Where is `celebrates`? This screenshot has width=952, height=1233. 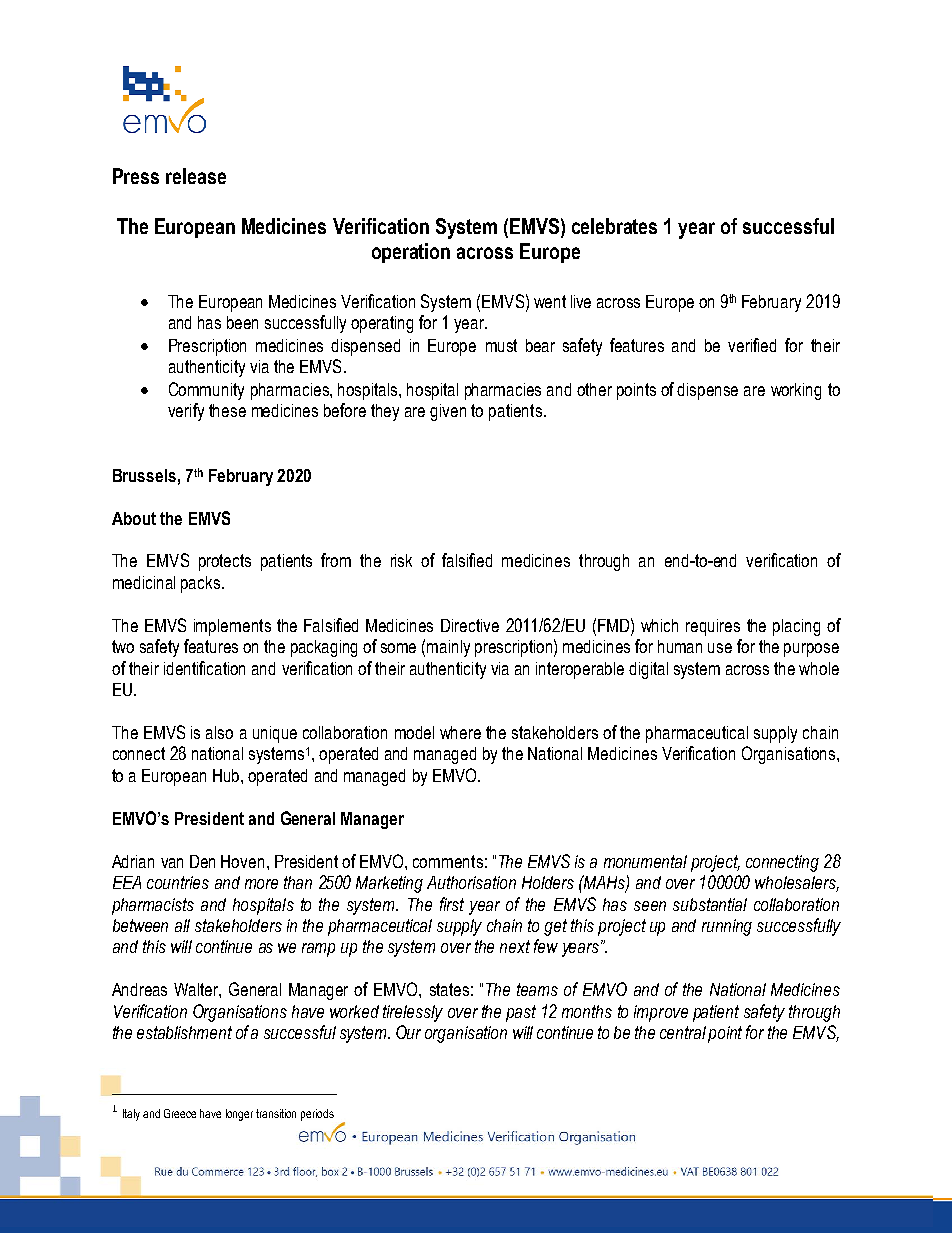 celebrates is located at coordinates (614, 226).
